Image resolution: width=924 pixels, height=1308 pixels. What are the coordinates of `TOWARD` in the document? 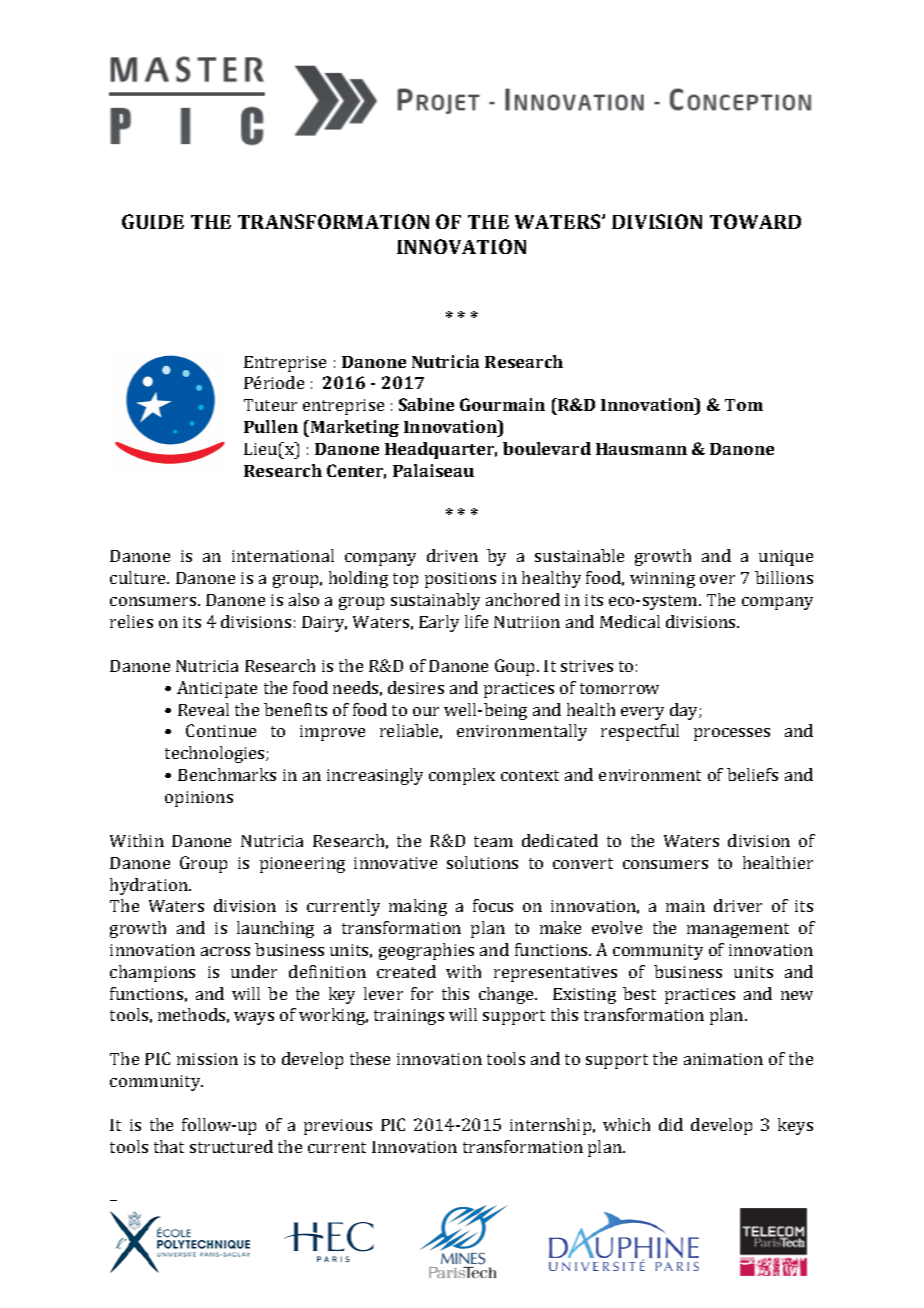 It's located at (755, 221).
